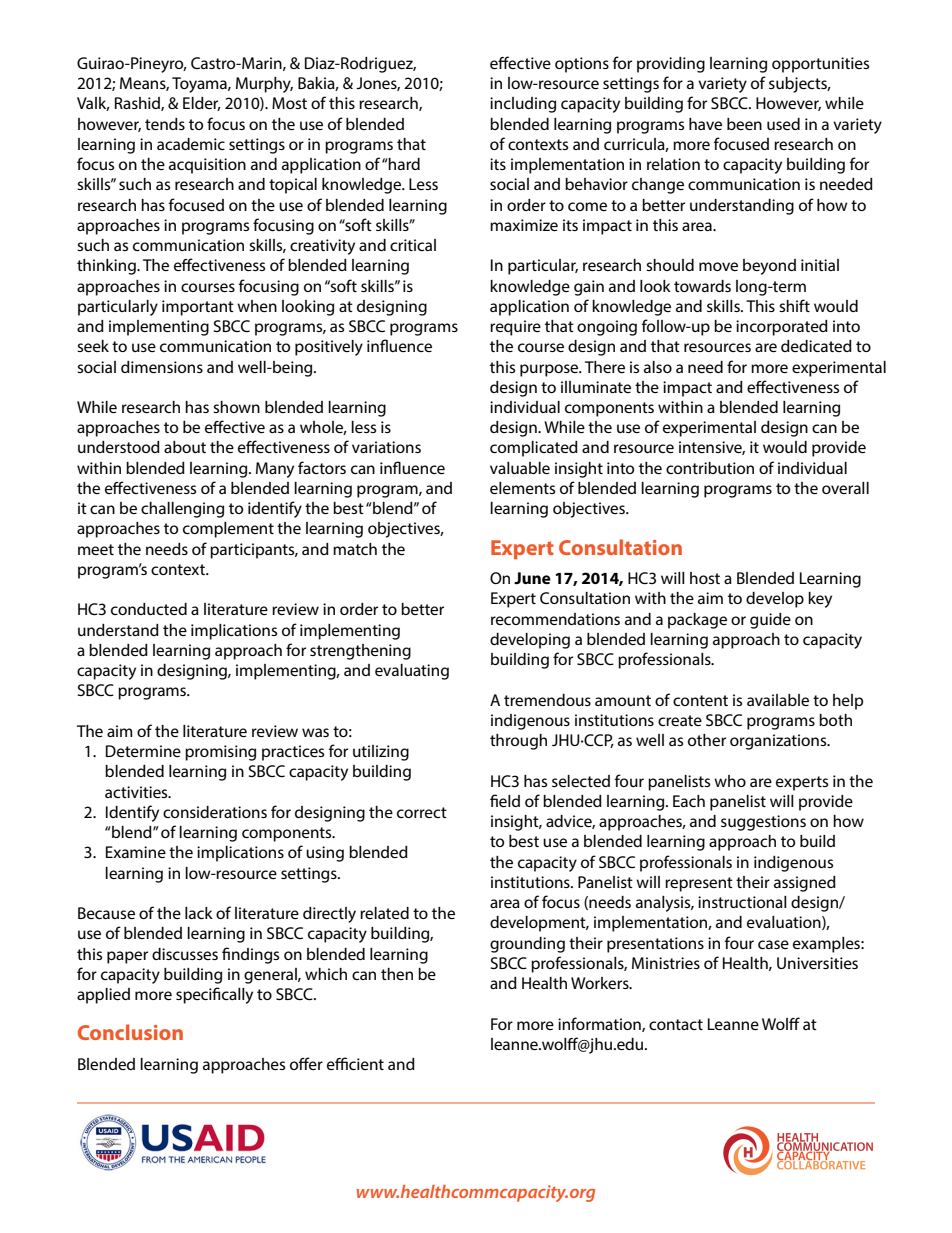  Describe the element at coordinates (505, 800) in the screenshot. I see `field` at that location.
